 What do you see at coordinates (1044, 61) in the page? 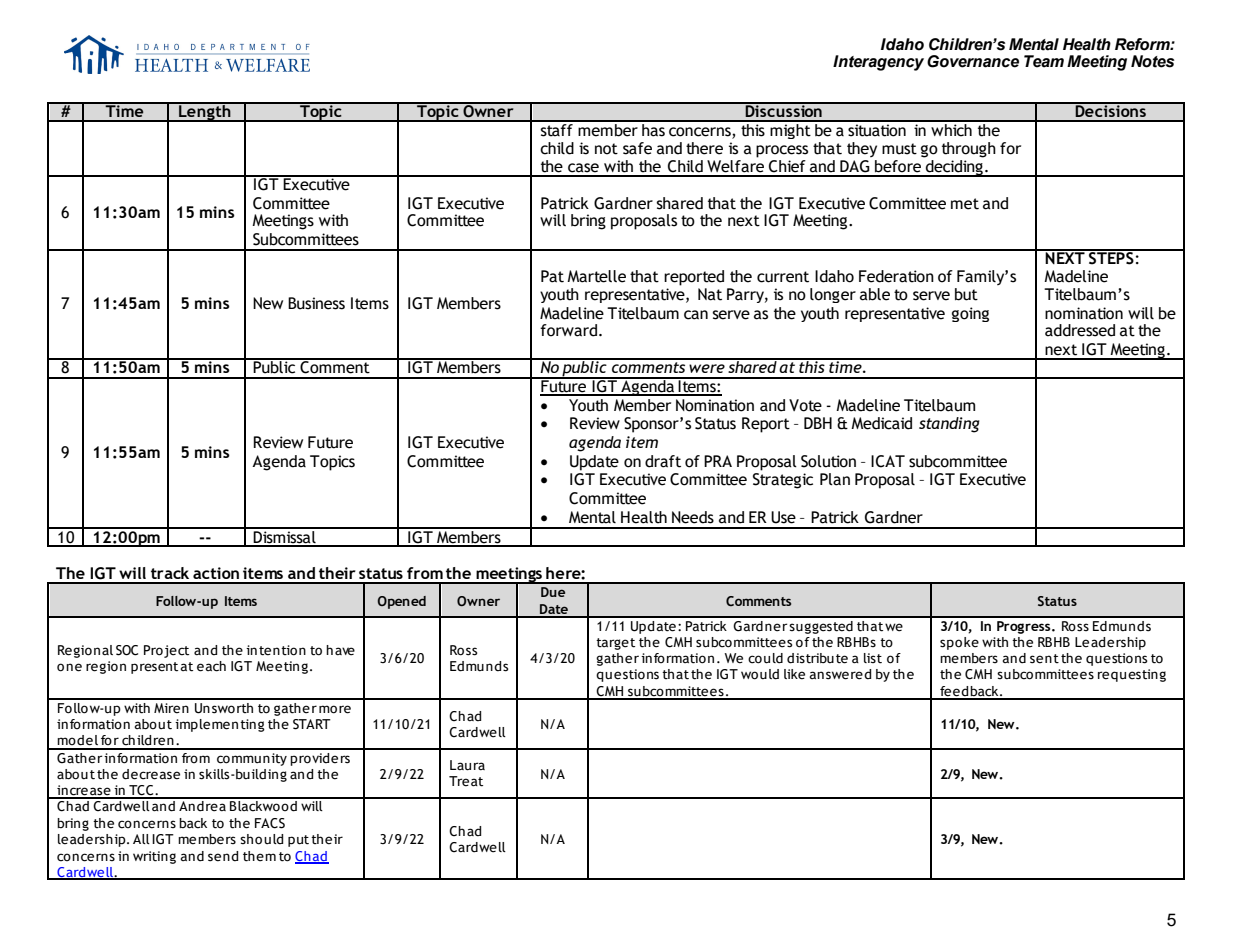
I see `Team` at bounding box center [1044, 61].
